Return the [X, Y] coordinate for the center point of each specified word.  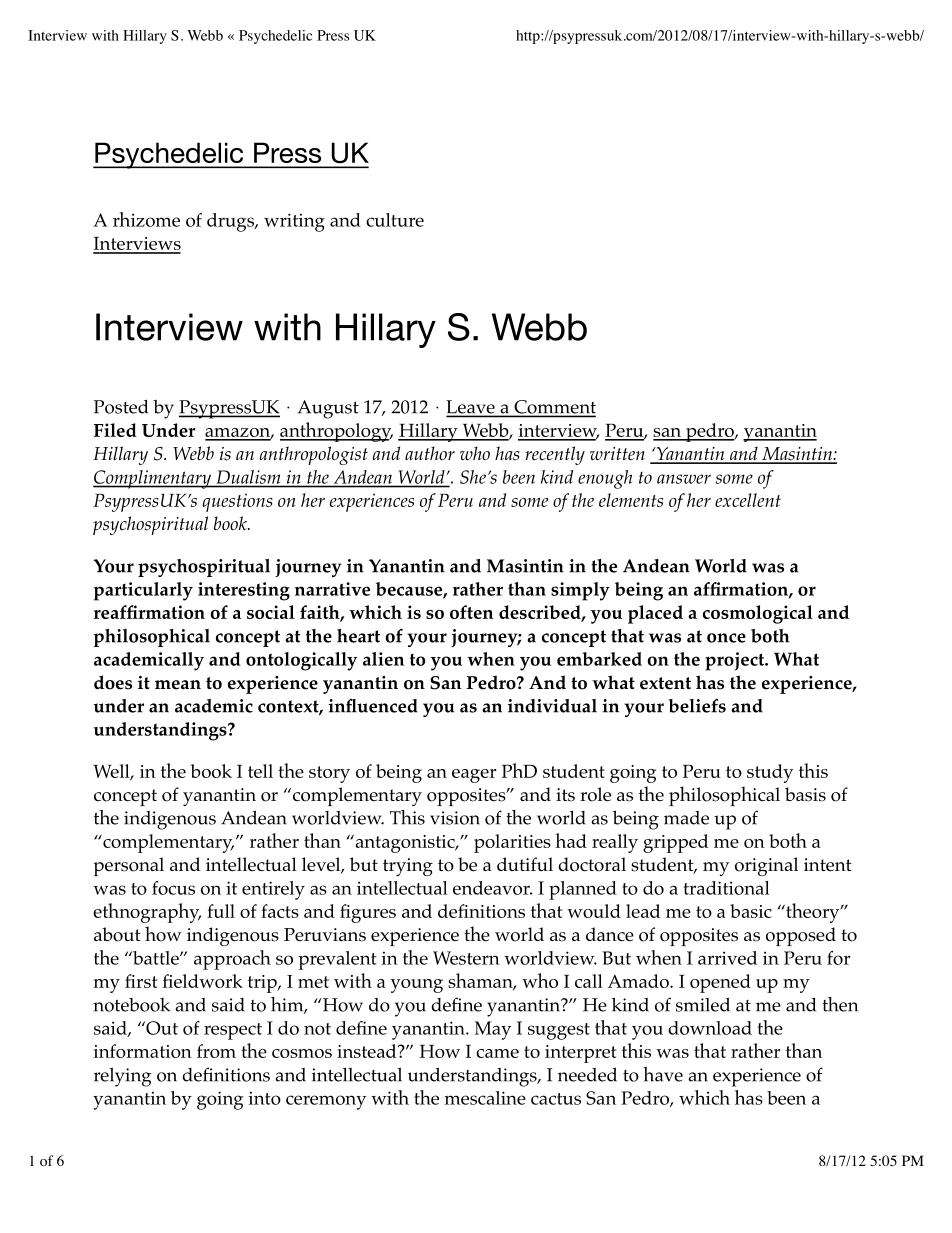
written [617, 454]
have [663, 1074]
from [216, 1051]
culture [395, 220]
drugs [231, 222]
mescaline [485, 1098]
